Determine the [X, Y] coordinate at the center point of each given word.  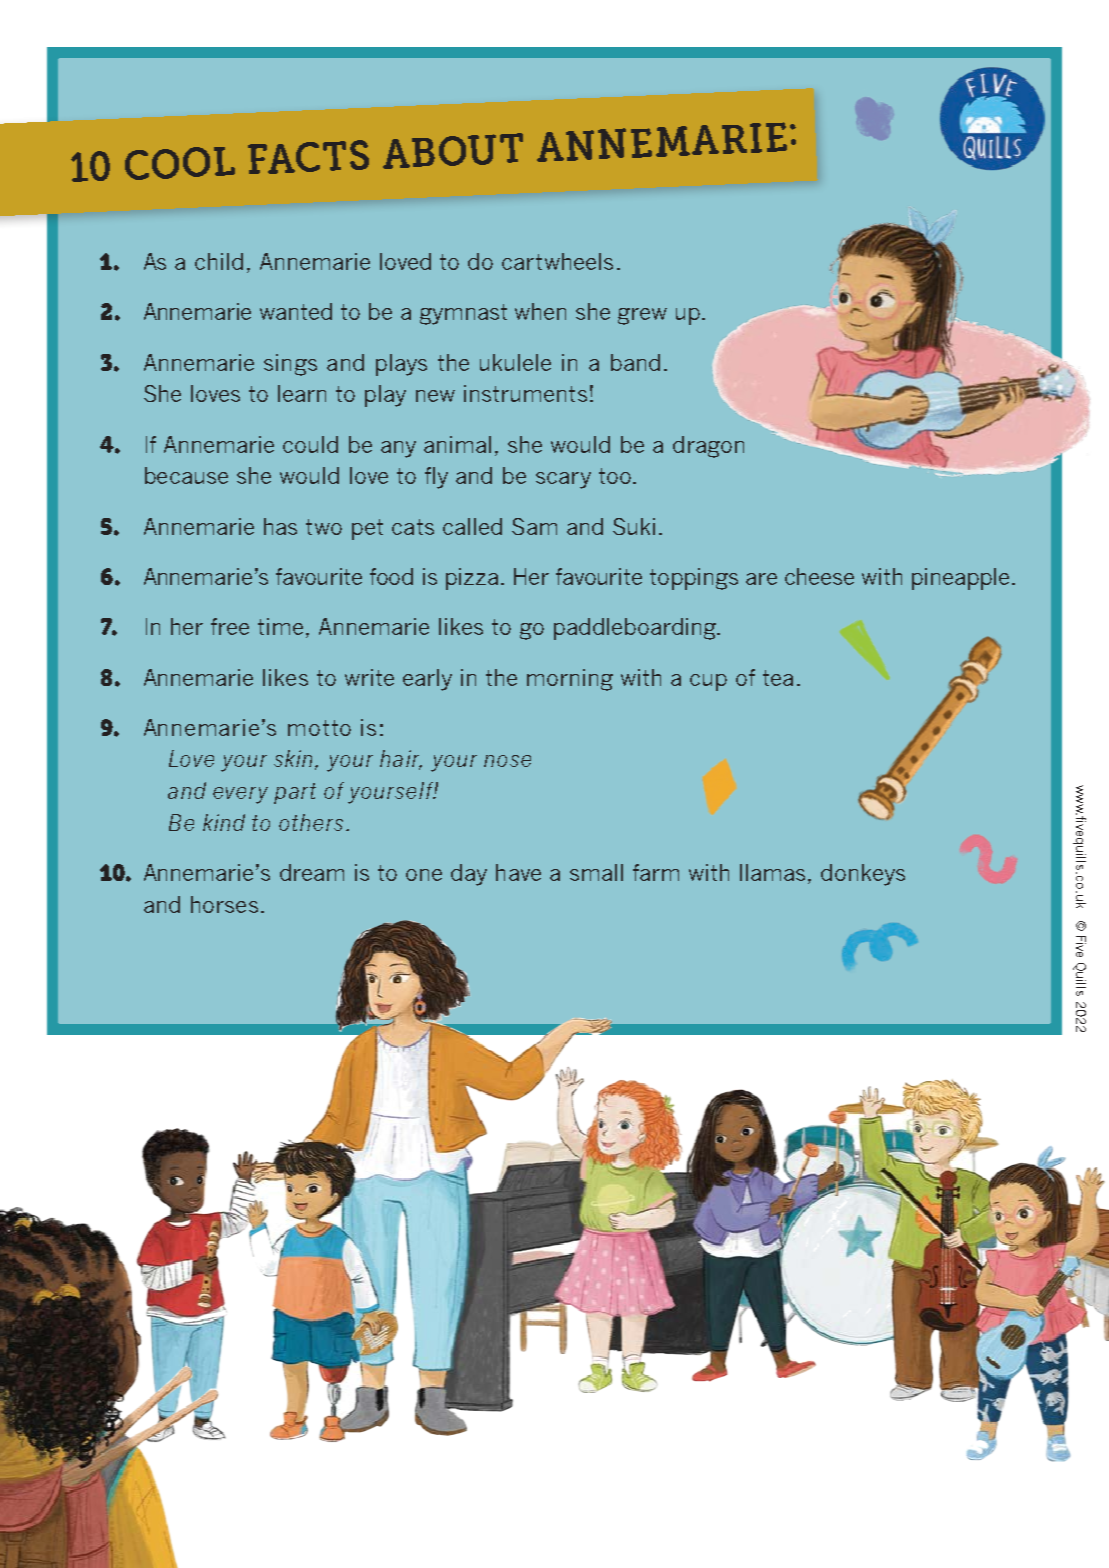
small [596, 872]
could [310, 444]
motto [319, 728]
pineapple [960, 579]
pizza [472, 579]
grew [642, 316]
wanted [296, 311]
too [615, 476]
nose [507, 761]
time [280, 626]
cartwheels [557, 261]
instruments [525, 393]
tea [778, 678]
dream [312, 872]
